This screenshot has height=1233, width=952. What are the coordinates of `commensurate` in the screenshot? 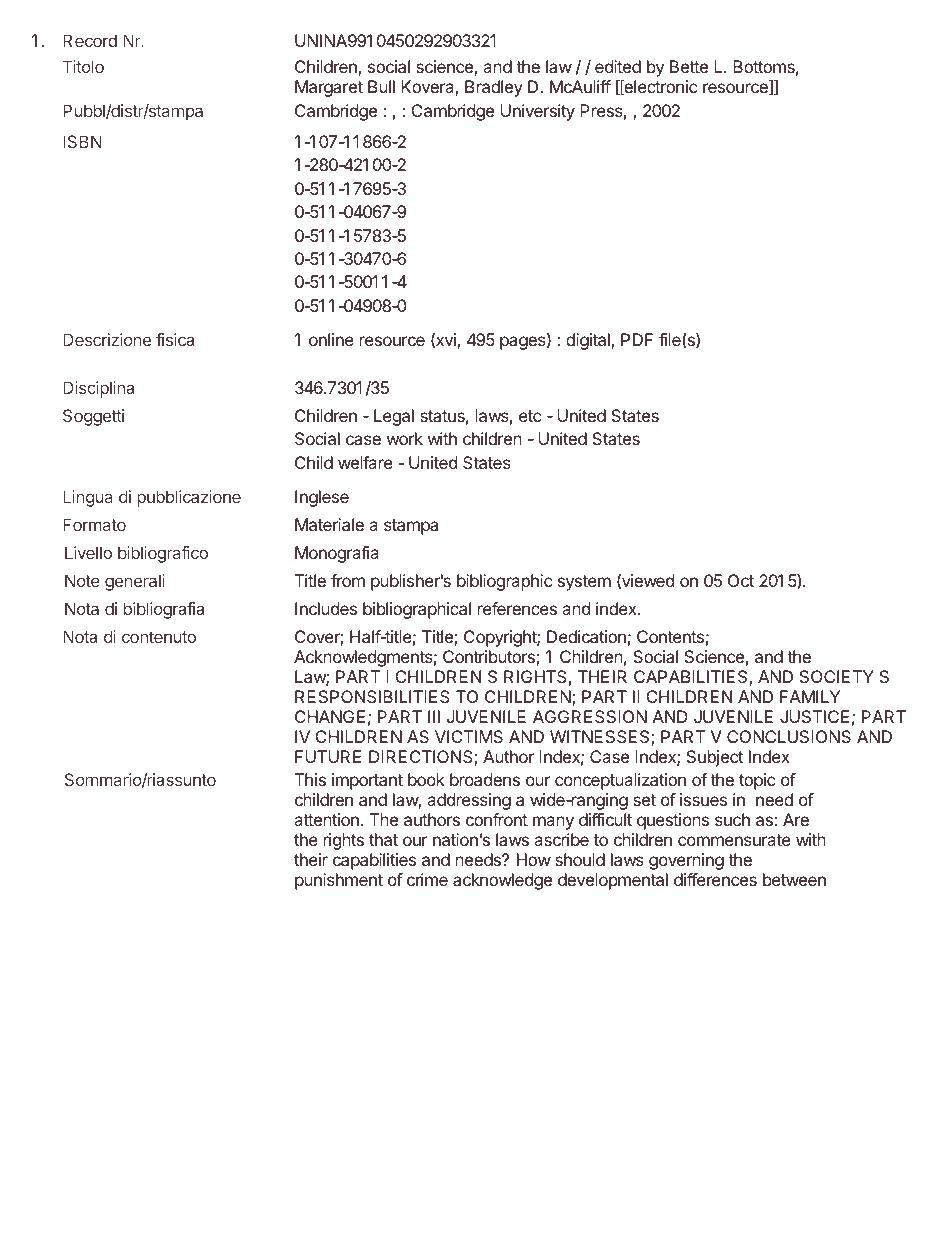 It's located at (734, 840).
